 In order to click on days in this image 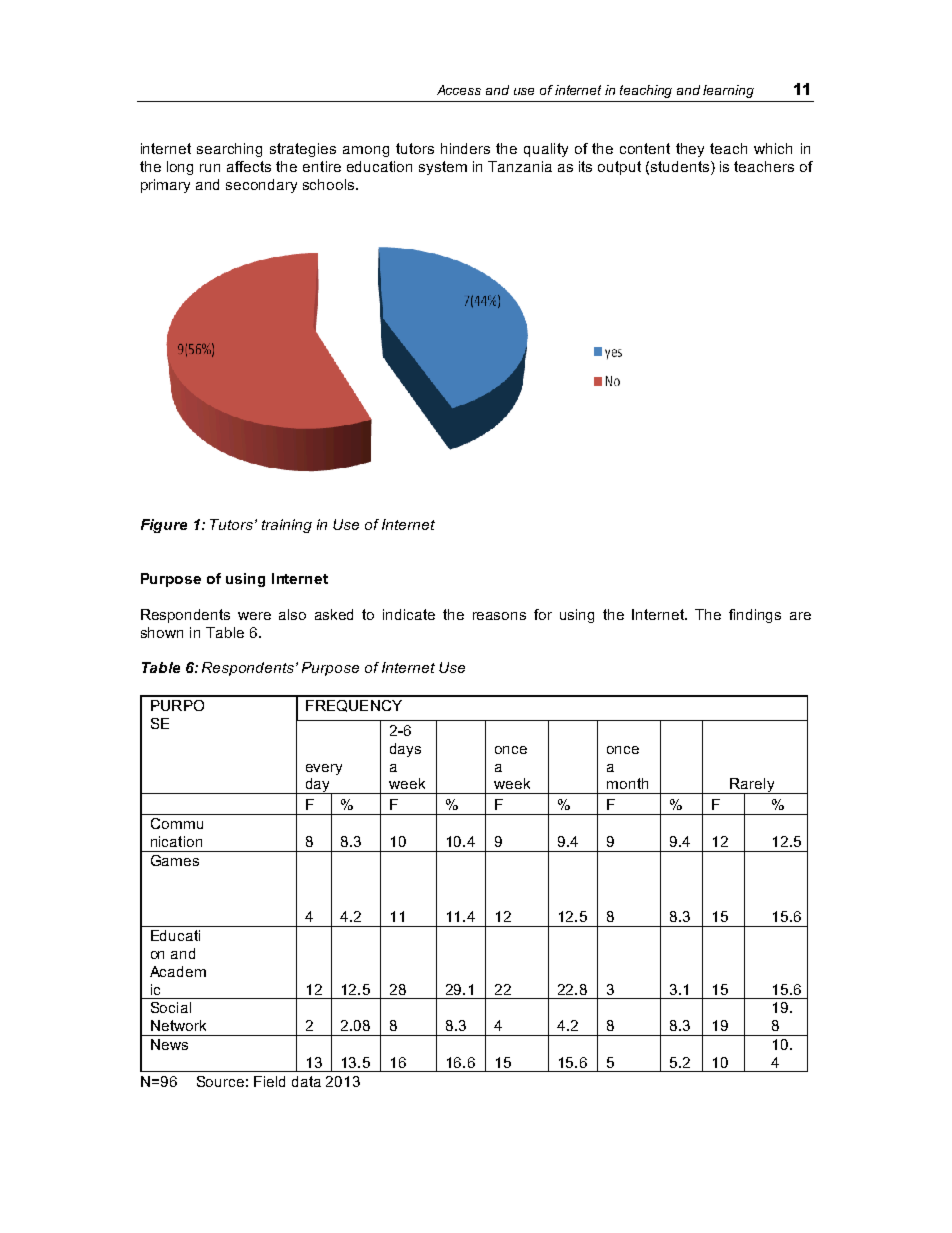, I will do `click(405, 750)`.
